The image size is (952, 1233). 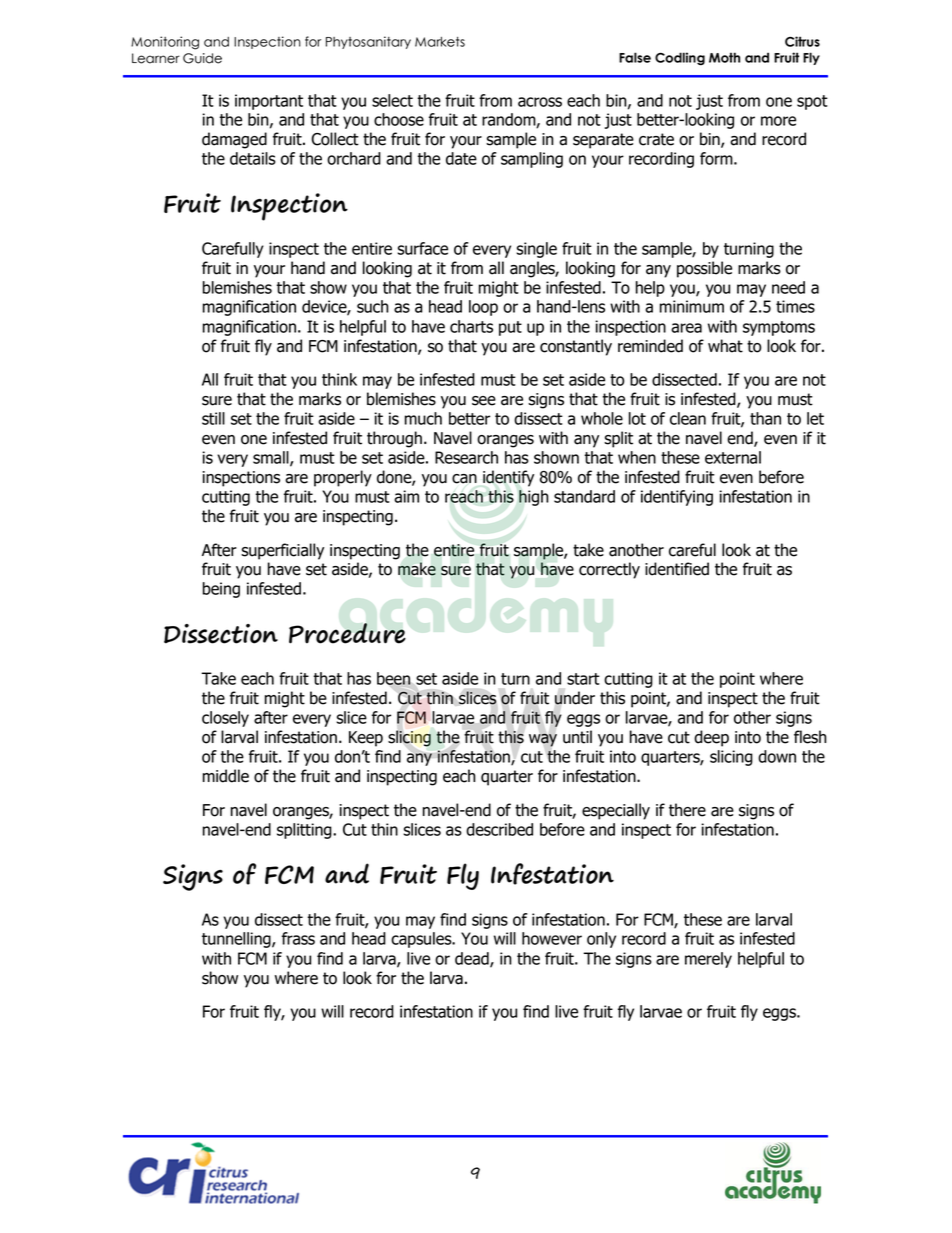 I want to click on merely, so click(x=708, y=960).
